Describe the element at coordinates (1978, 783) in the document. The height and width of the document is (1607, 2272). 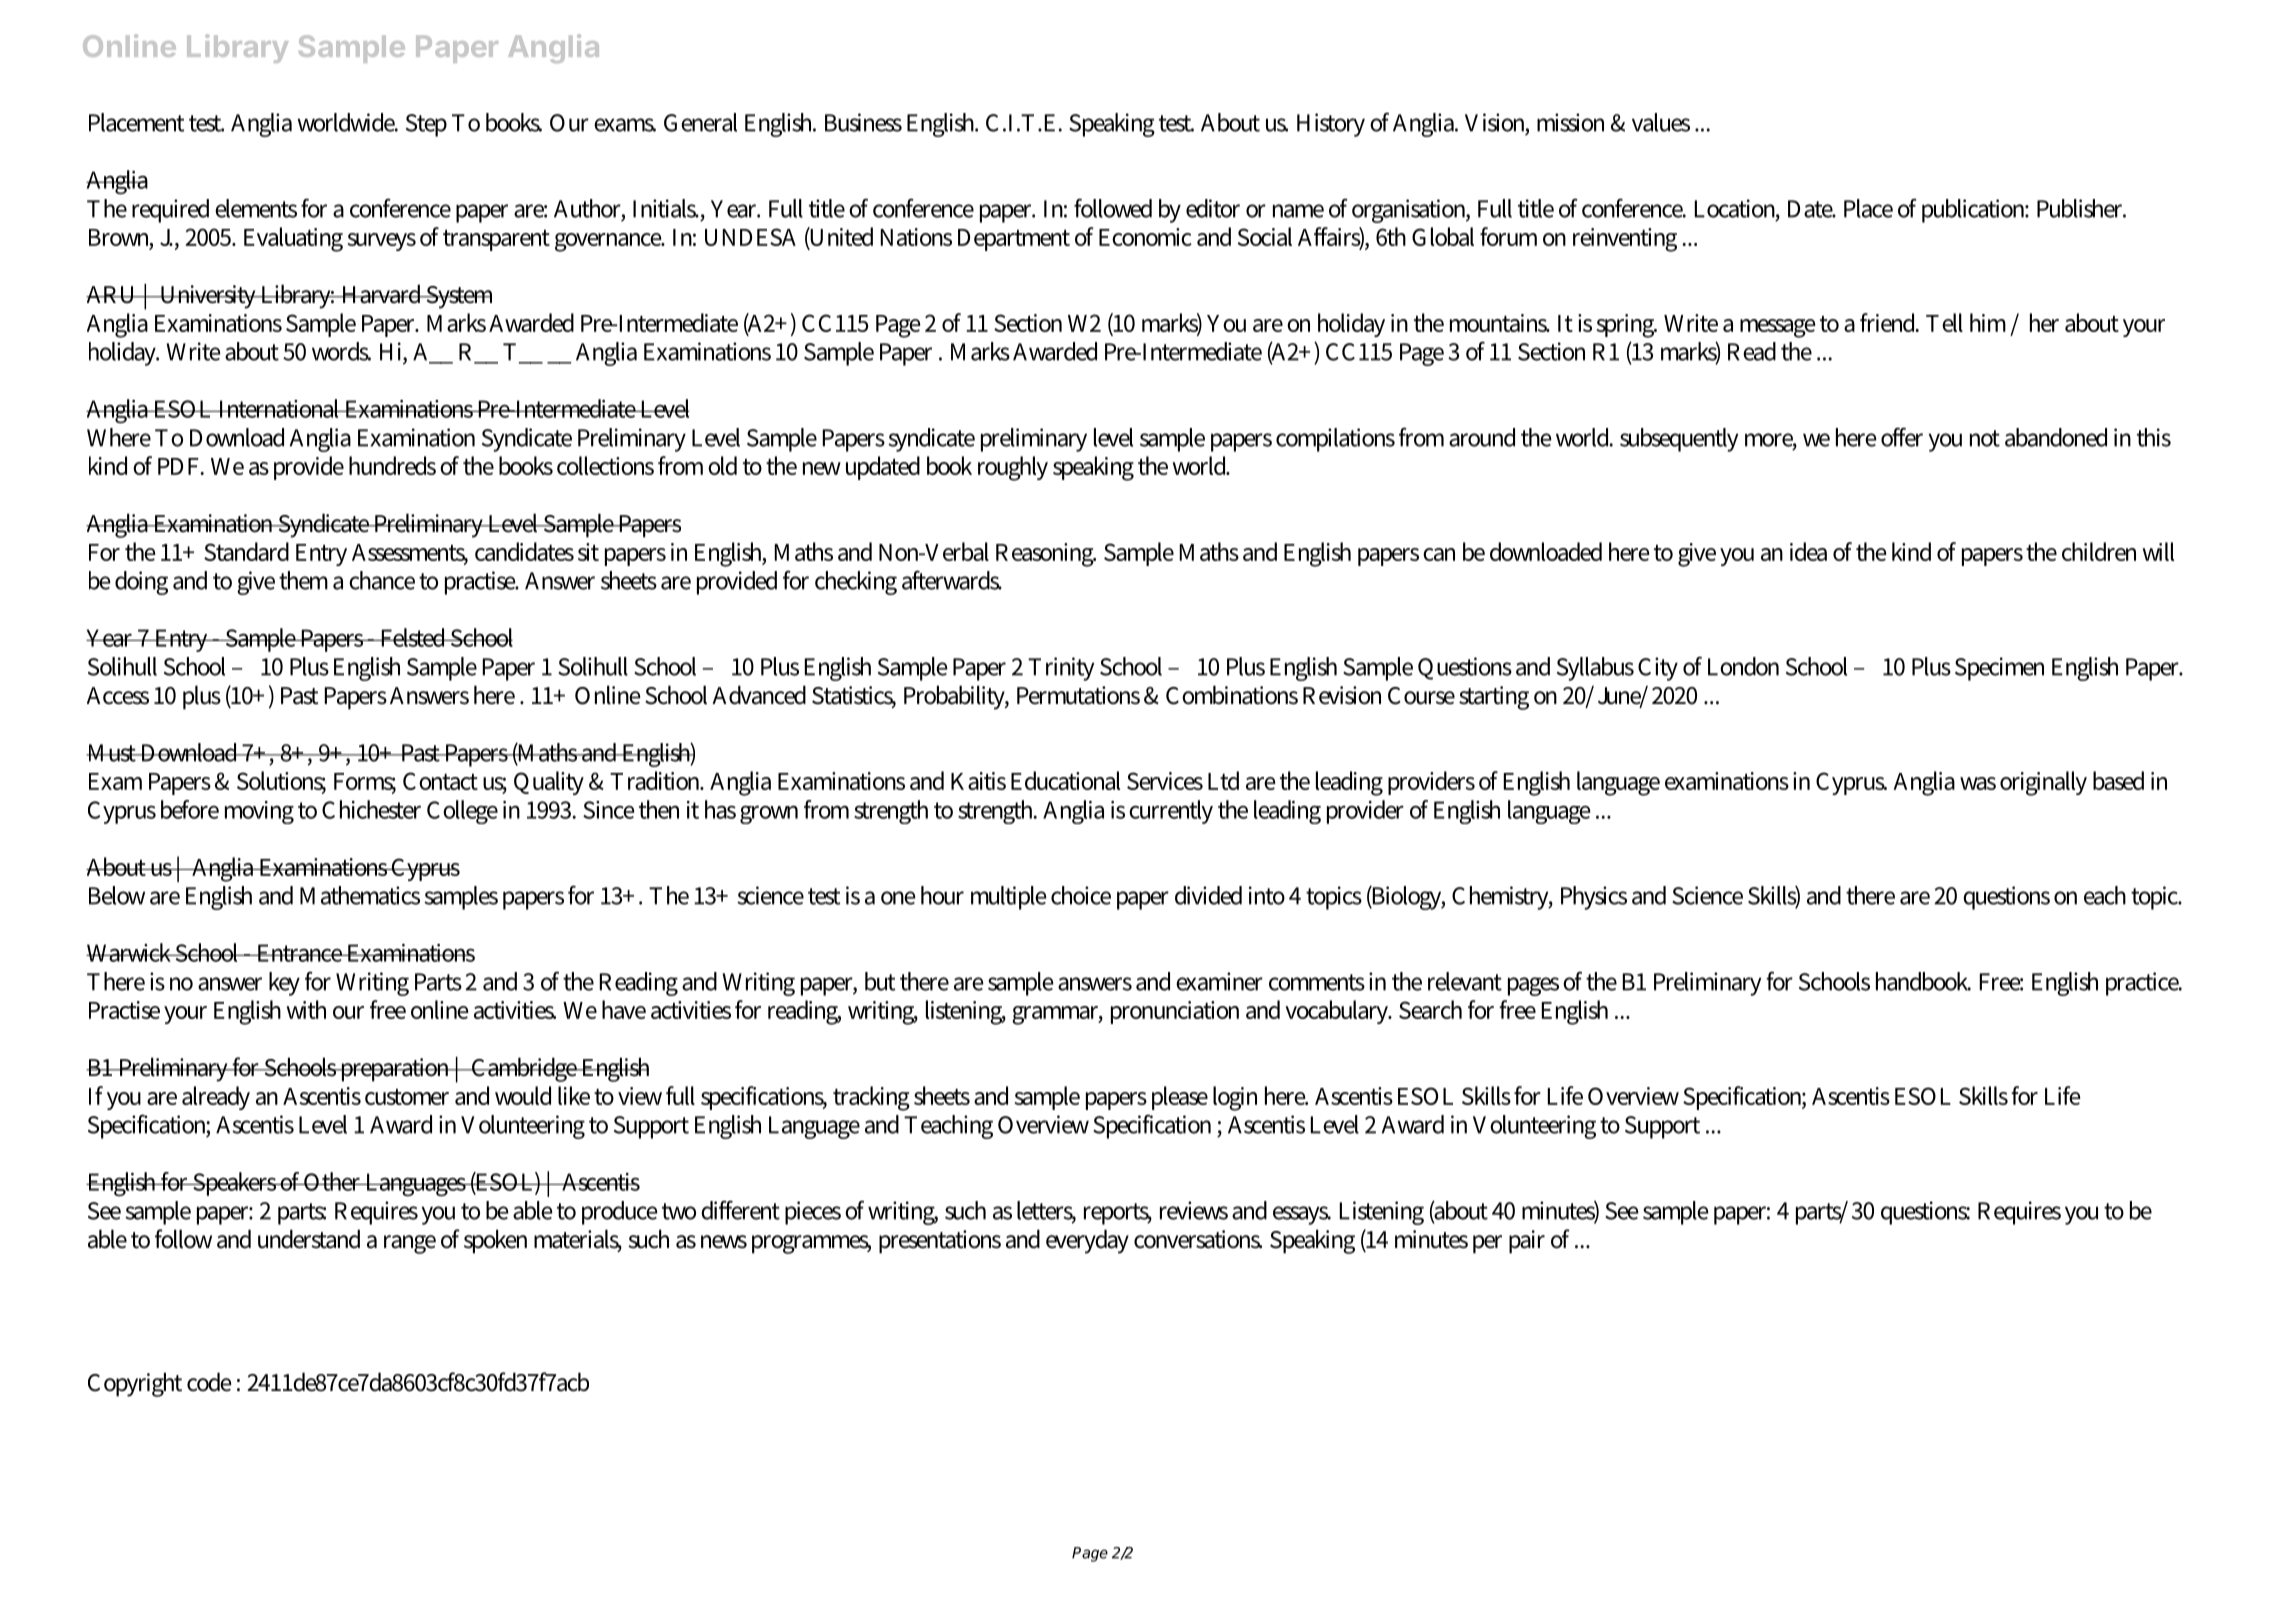
I see `was` at that location.
